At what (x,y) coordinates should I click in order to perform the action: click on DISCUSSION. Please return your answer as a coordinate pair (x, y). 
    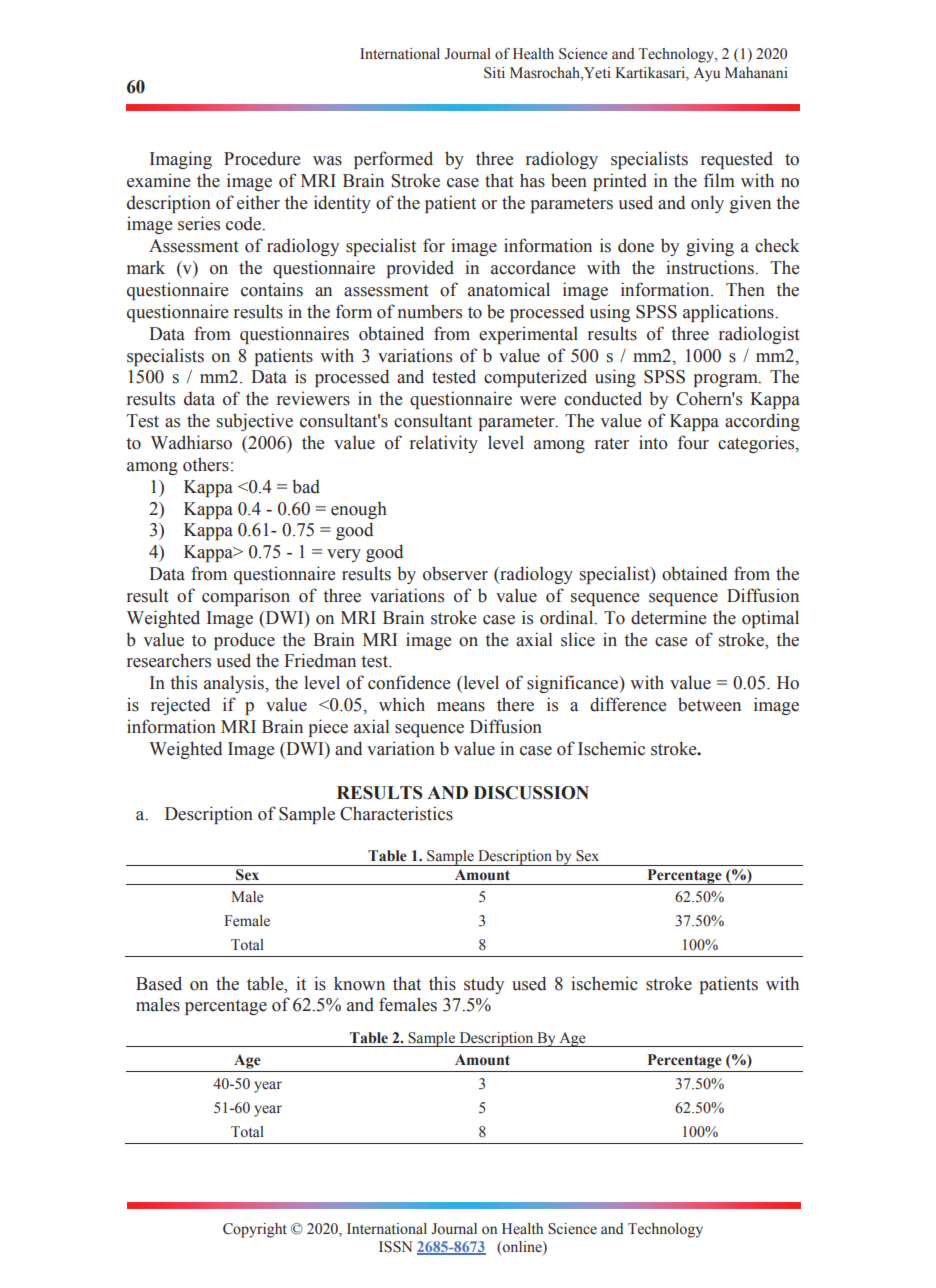
    Looking at the image, I should click on (531, 793).
